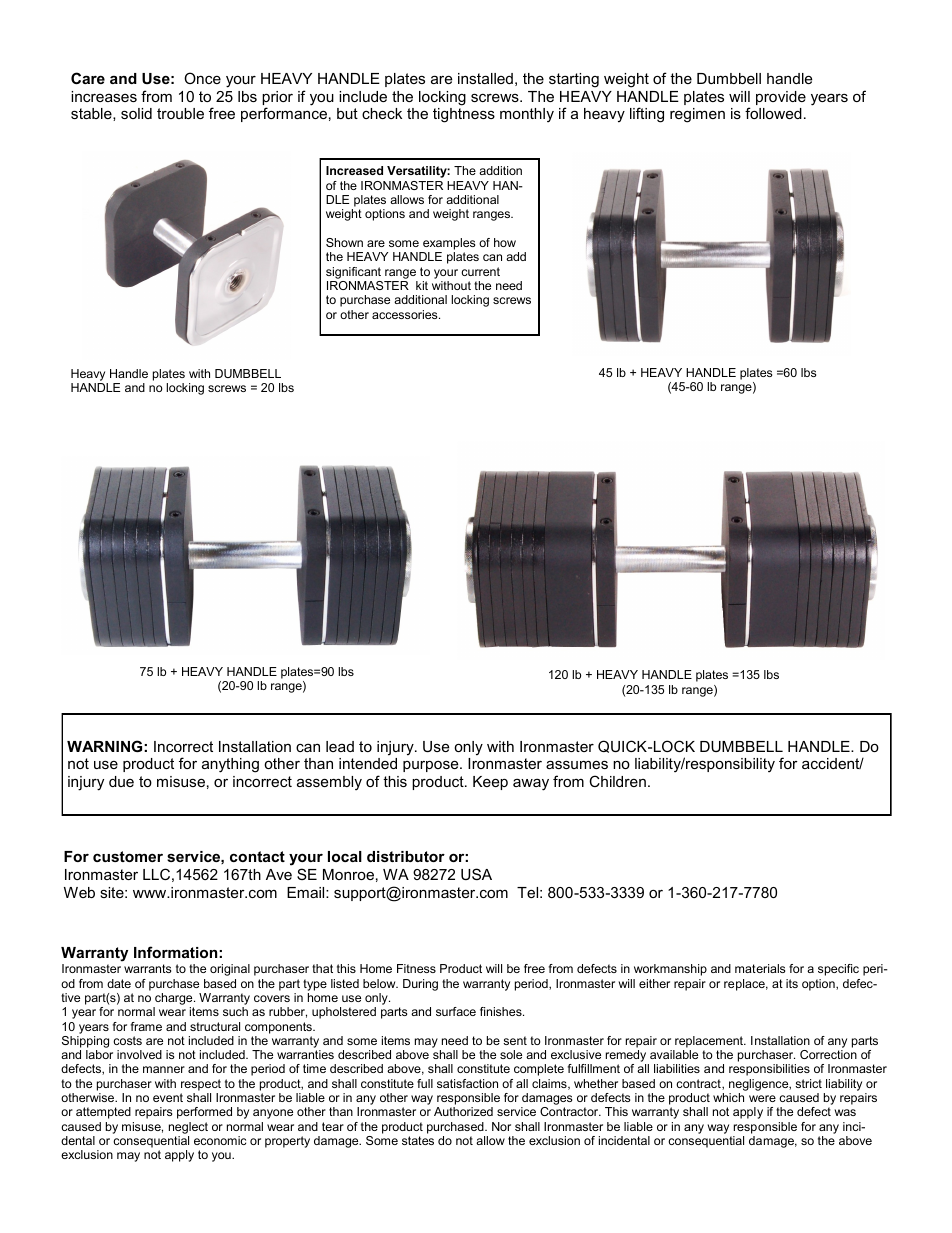  I want to click on followed, so click(773, 113).
